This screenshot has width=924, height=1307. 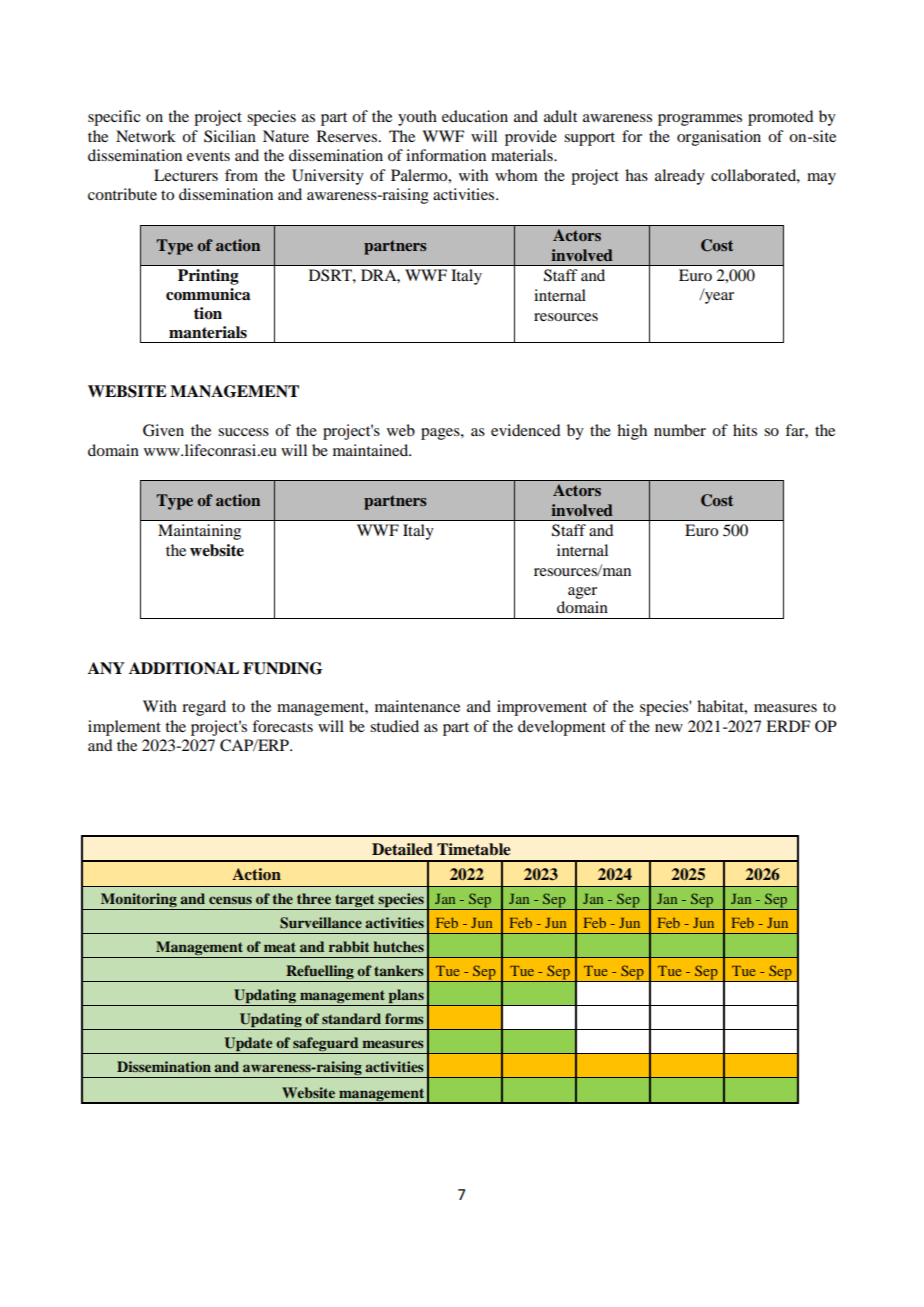 What do you see at coordinates (248, 1045) in the screenshot?
I see `Update` at bounding box center [248, 1045].
